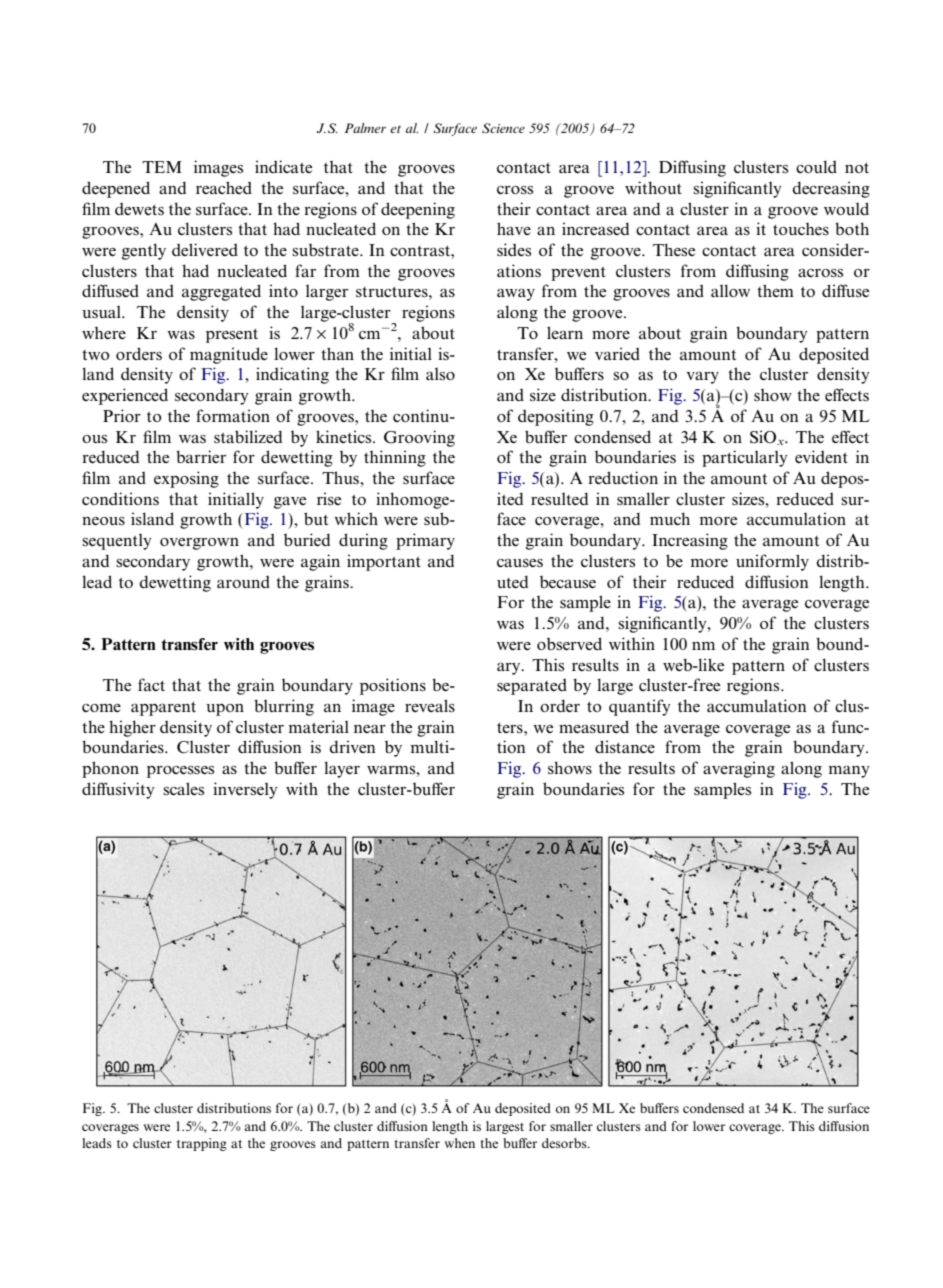 The width and height of the screenshot is (943, 1288). What do you see at coordinates (745, 458) in the screenshot?
I see `particularly` at bounding box center [745, 458].
